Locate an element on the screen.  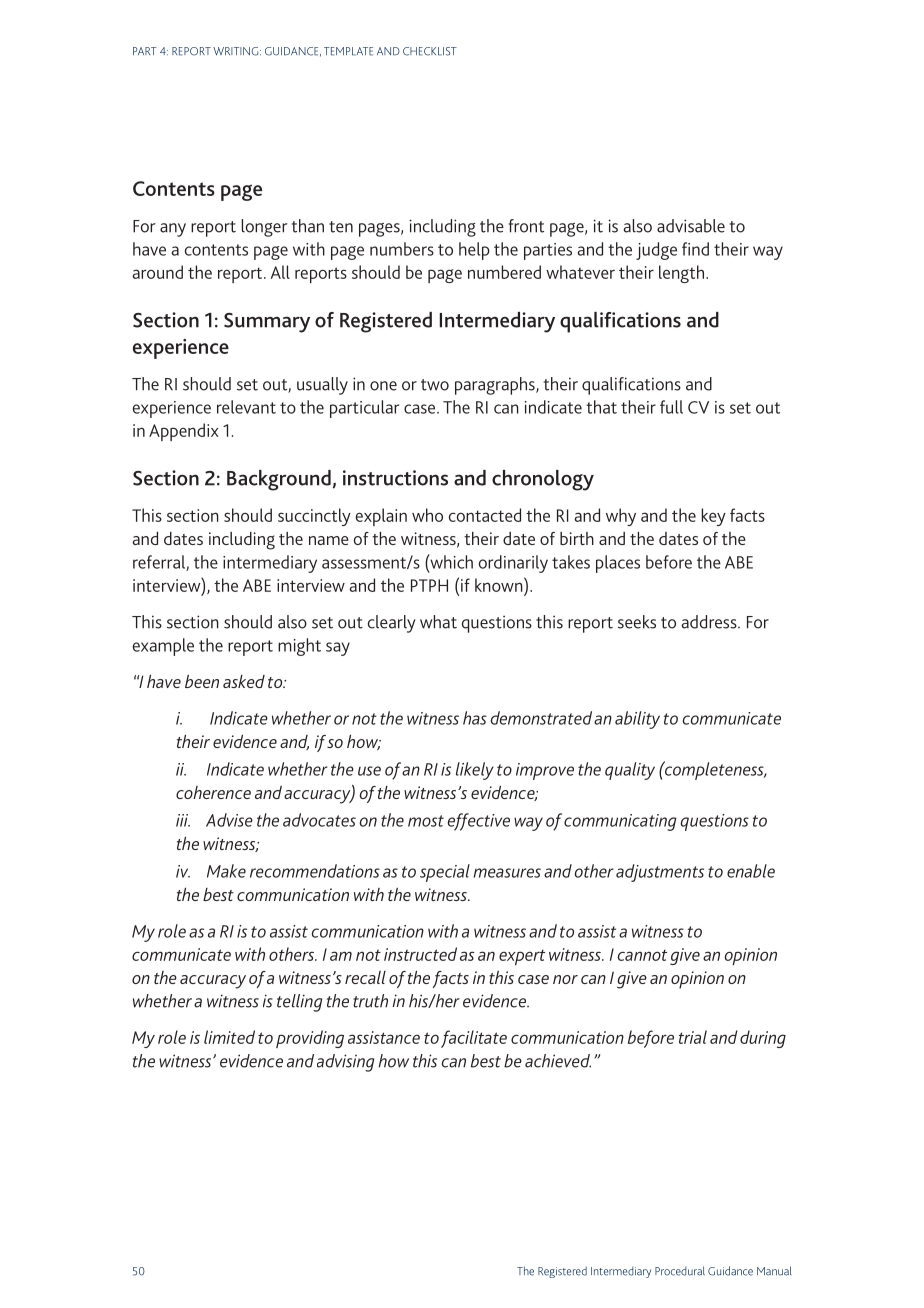
address is located at coordinates (710, 622).
